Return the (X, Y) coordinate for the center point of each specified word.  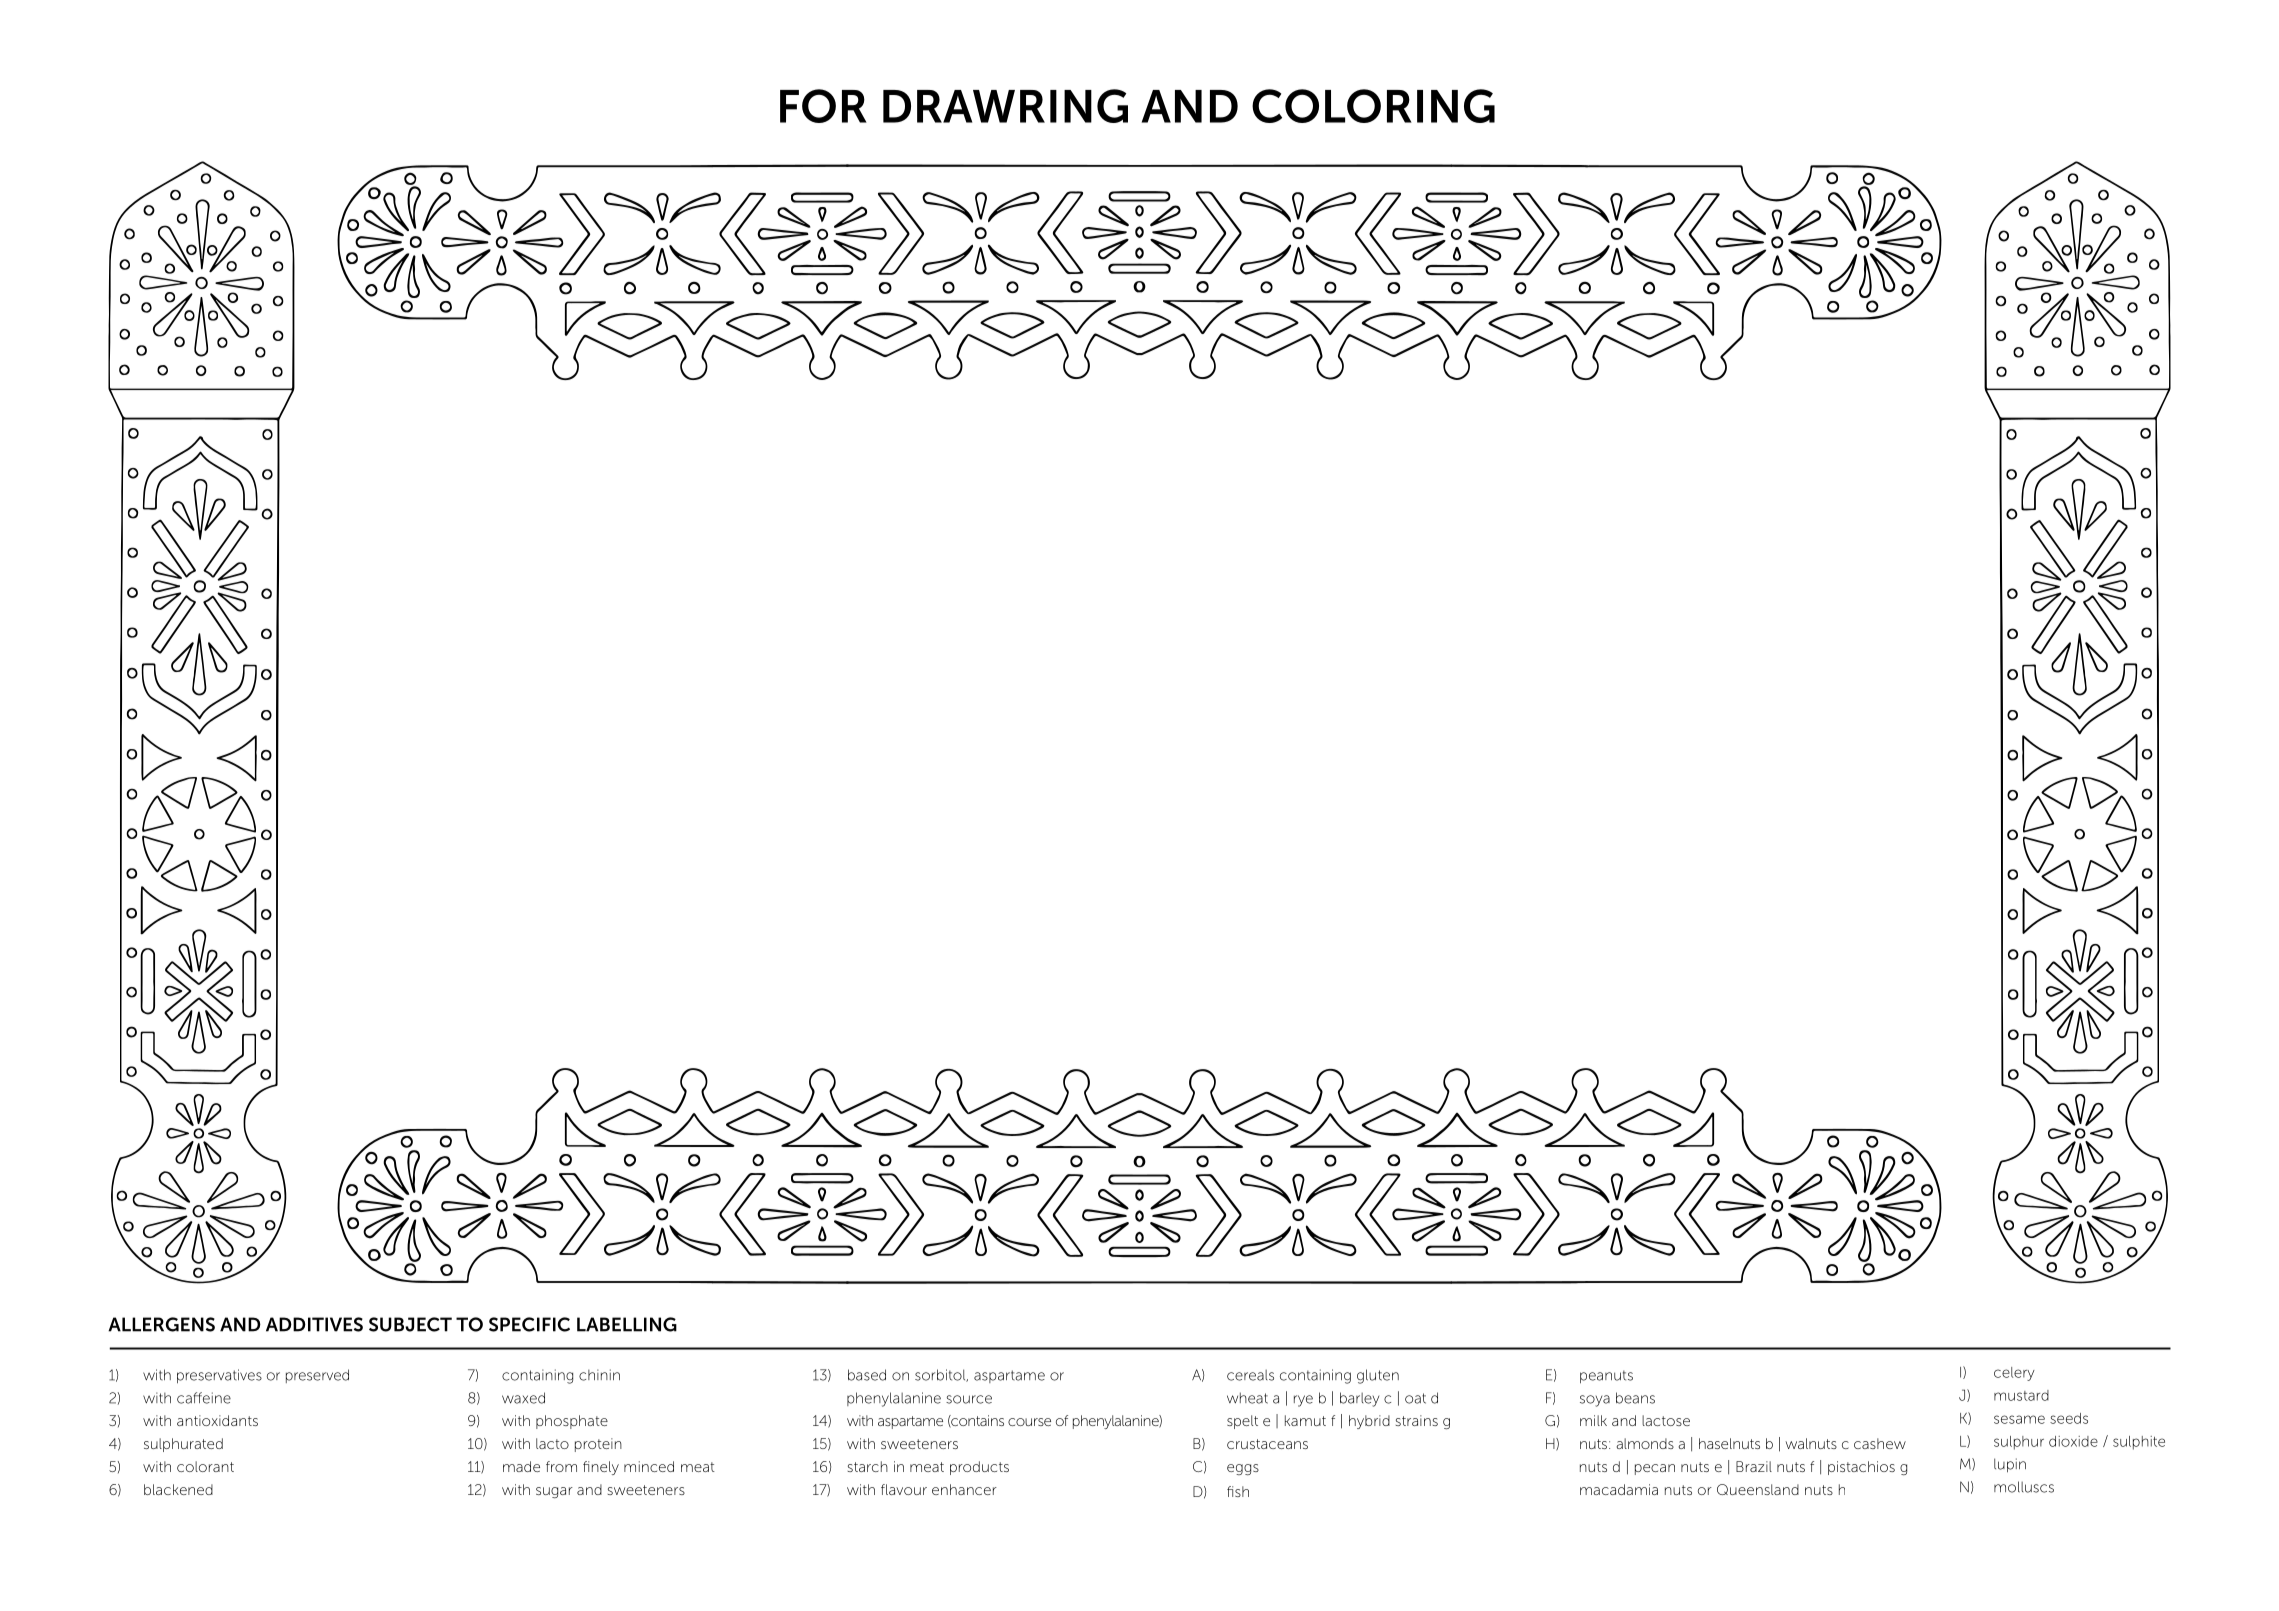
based (867, 1375)
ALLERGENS (161, 1324)
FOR (823, 106)
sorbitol (941, 1375)
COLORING (1373, 106)
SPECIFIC (529, 1324)
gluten (1378, 1376)
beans (1635, 1398)
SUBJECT (410, 1324)
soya (1595, 1401)
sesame (2019, 1419)
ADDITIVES (314, 1324)
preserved (317, 1376)
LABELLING (627, 1324)
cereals (1250, 1375)
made (521, 1466)
